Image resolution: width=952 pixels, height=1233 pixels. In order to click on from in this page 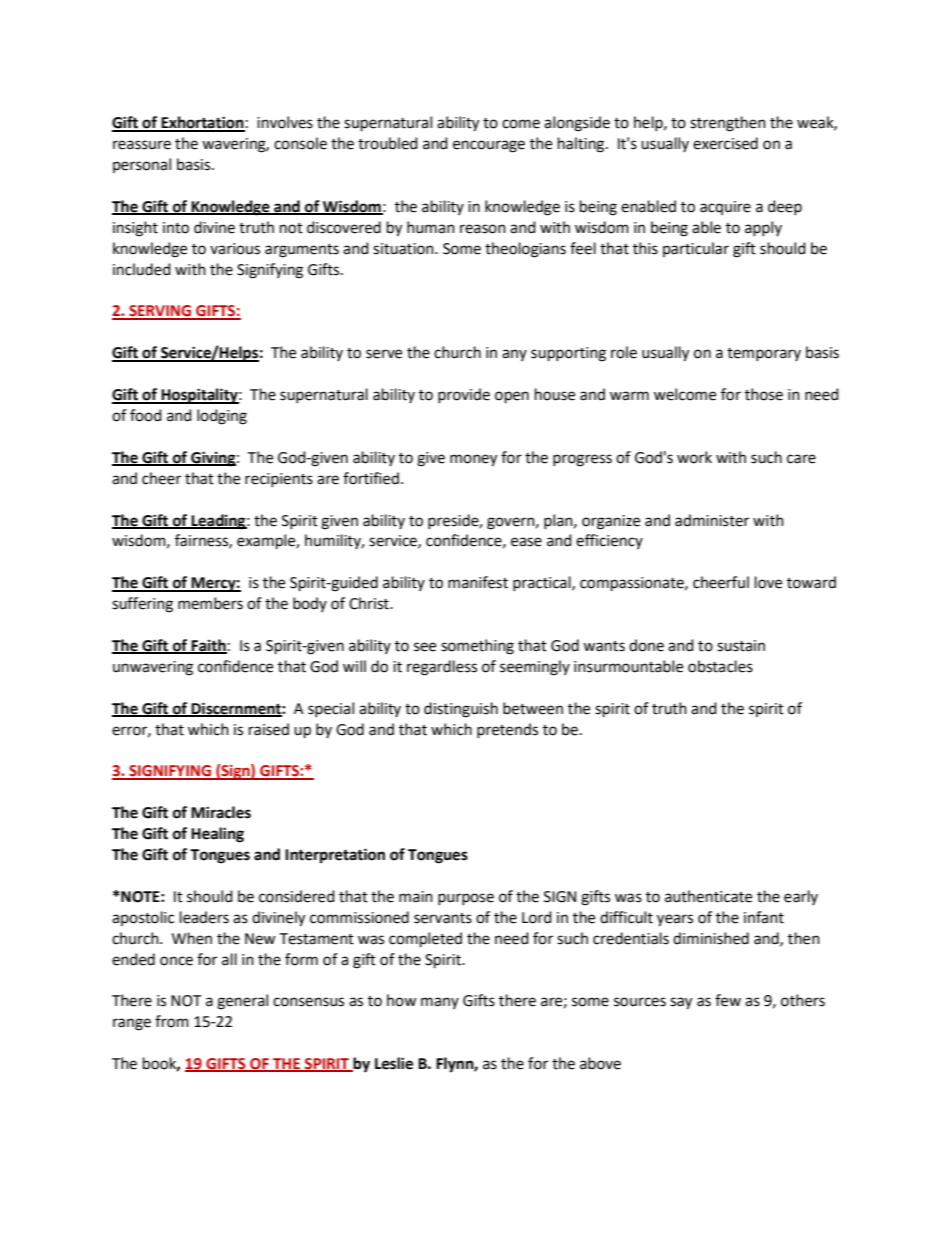, I will do `click(172, 1021)`.
